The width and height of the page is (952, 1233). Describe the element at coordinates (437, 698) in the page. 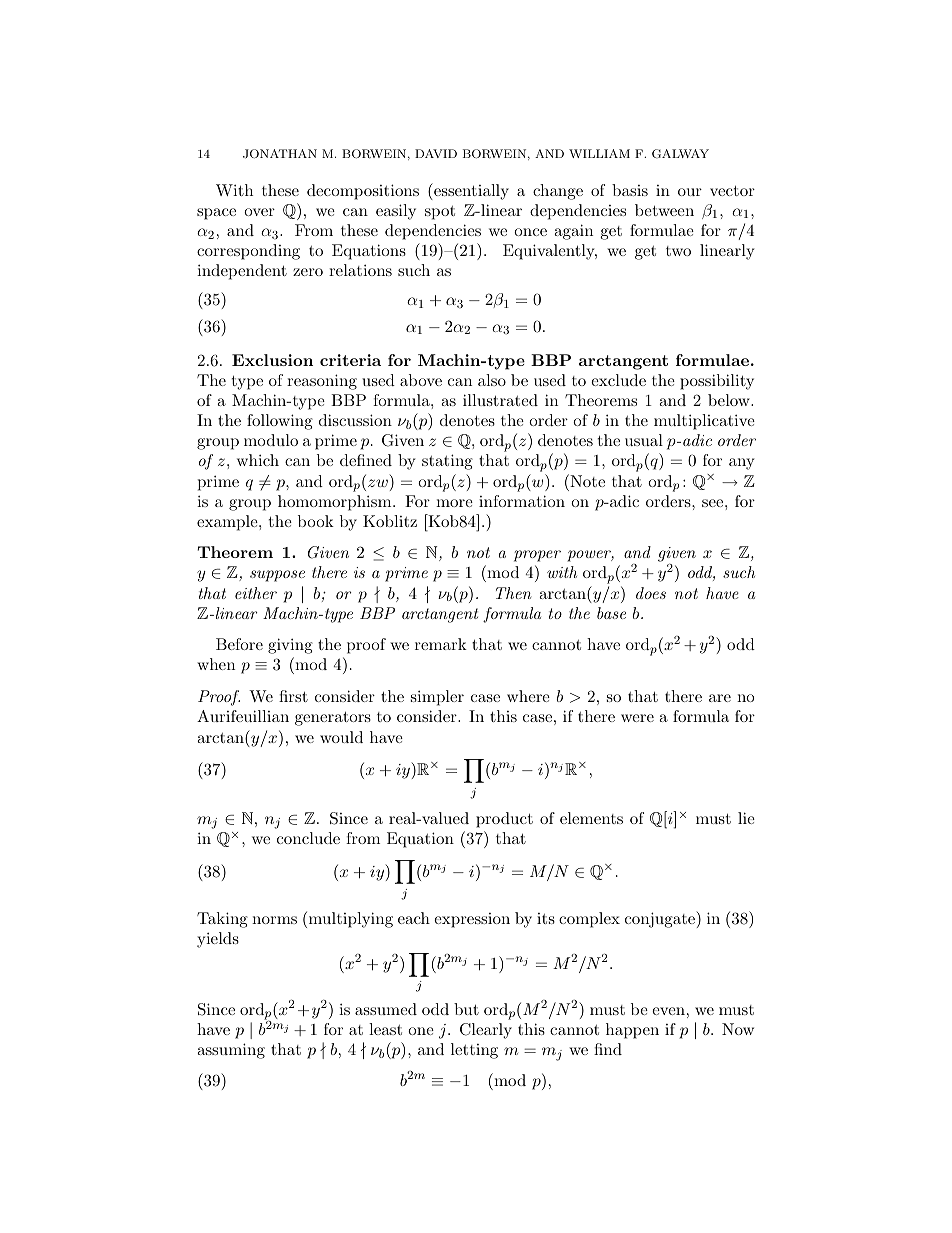

I see `simpler` at that location.
